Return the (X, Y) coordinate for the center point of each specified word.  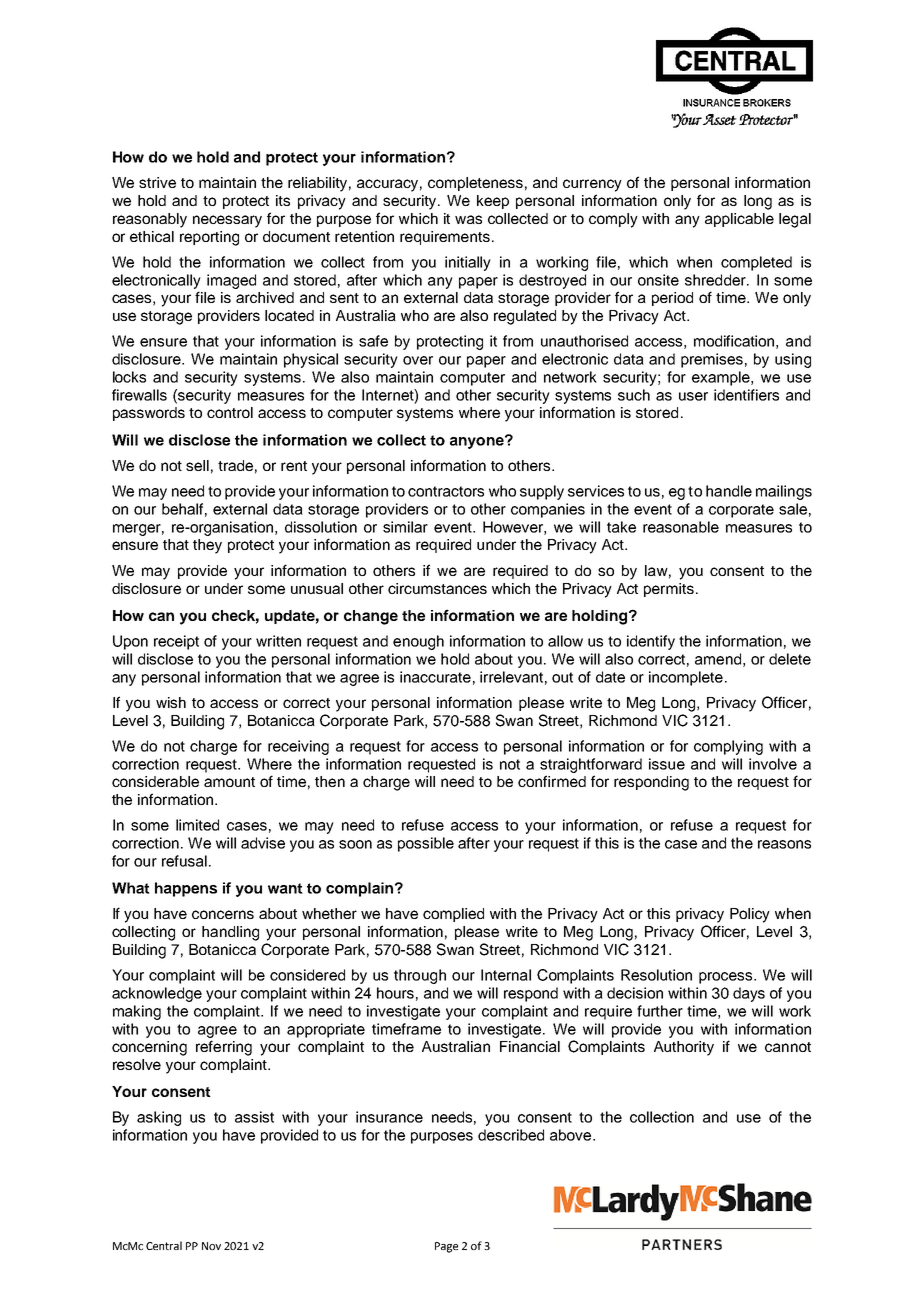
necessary (227, 221)
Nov (211, 1246)
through (420, 976)
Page (446, 1247)
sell (197, 465)
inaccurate (435, 677)
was (468, 219)
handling (230, 933)
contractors (446, 491)
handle (729, 491)
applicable (739, 220)
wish (171, 702)
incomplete (686, 678)
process (725, 978)
